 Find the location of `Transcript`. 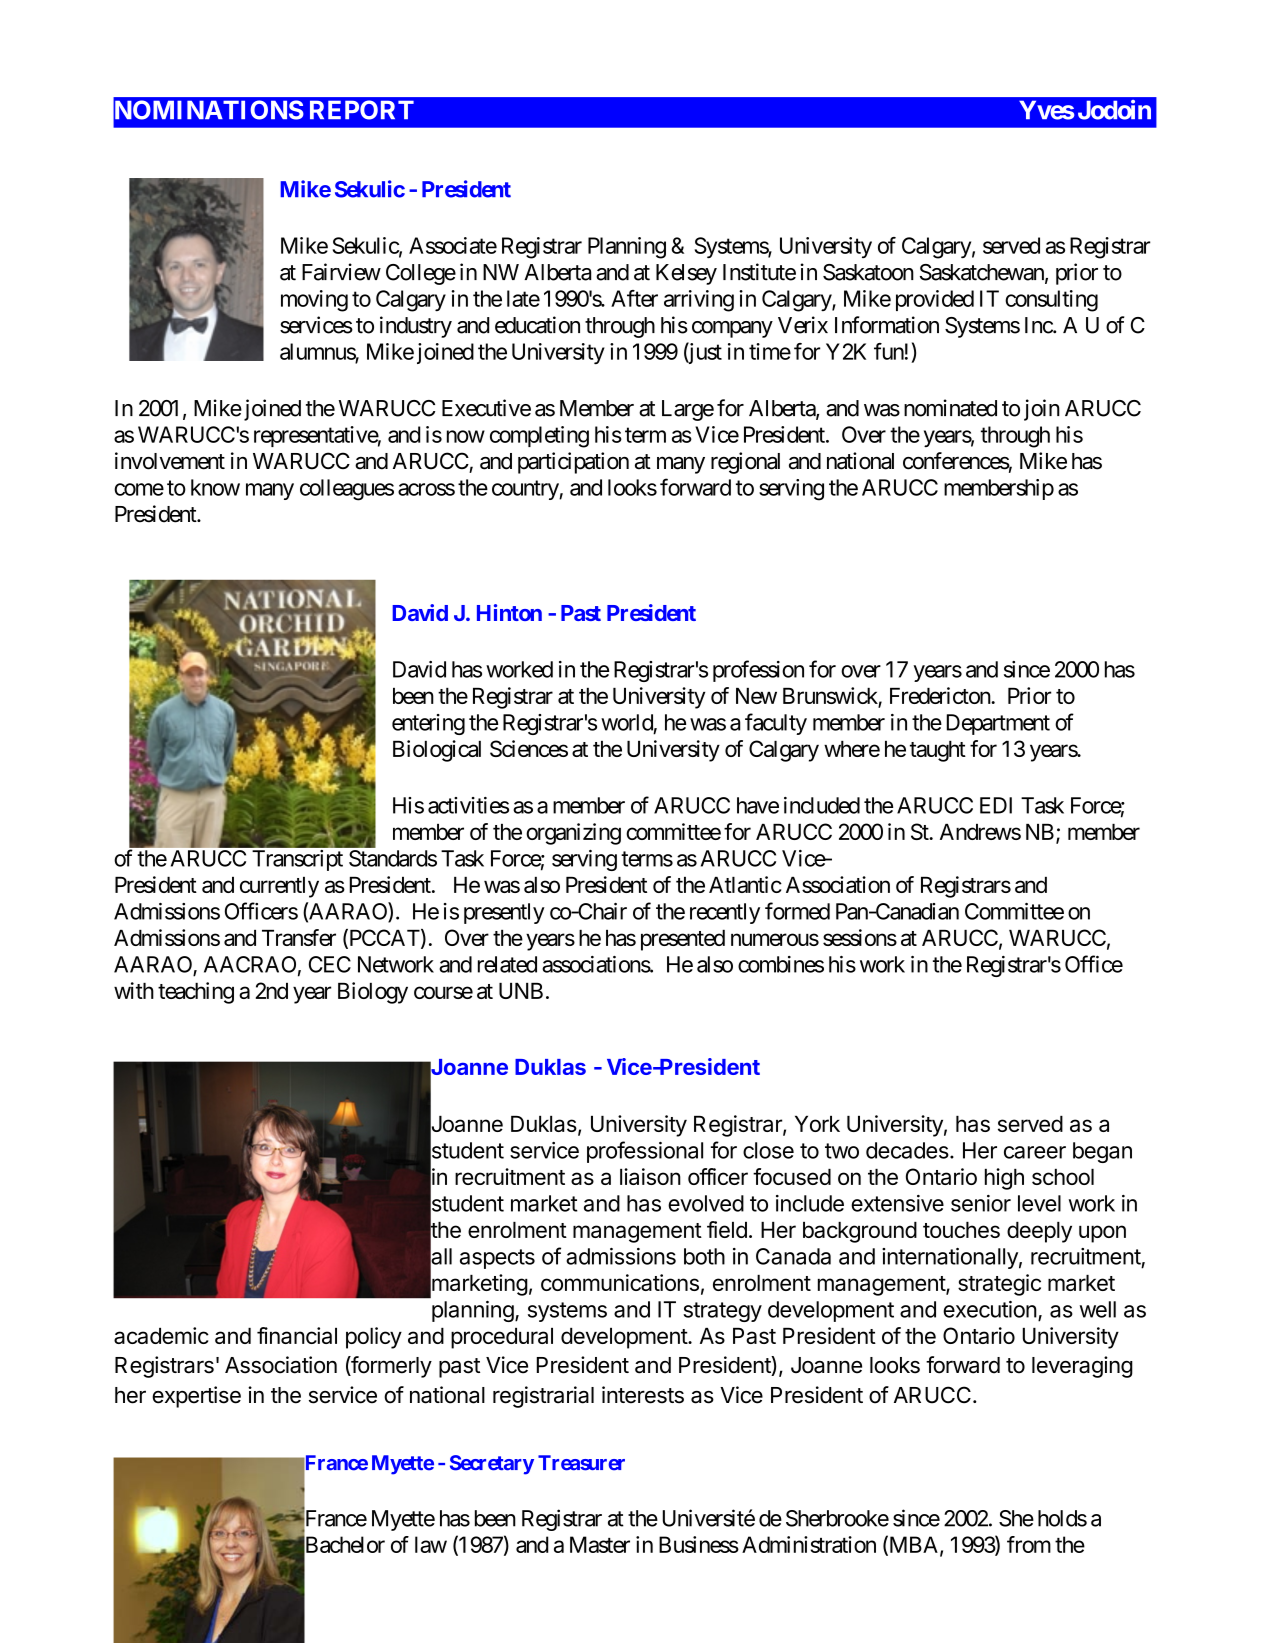

Transcript is located at coordinates (297, 860).
